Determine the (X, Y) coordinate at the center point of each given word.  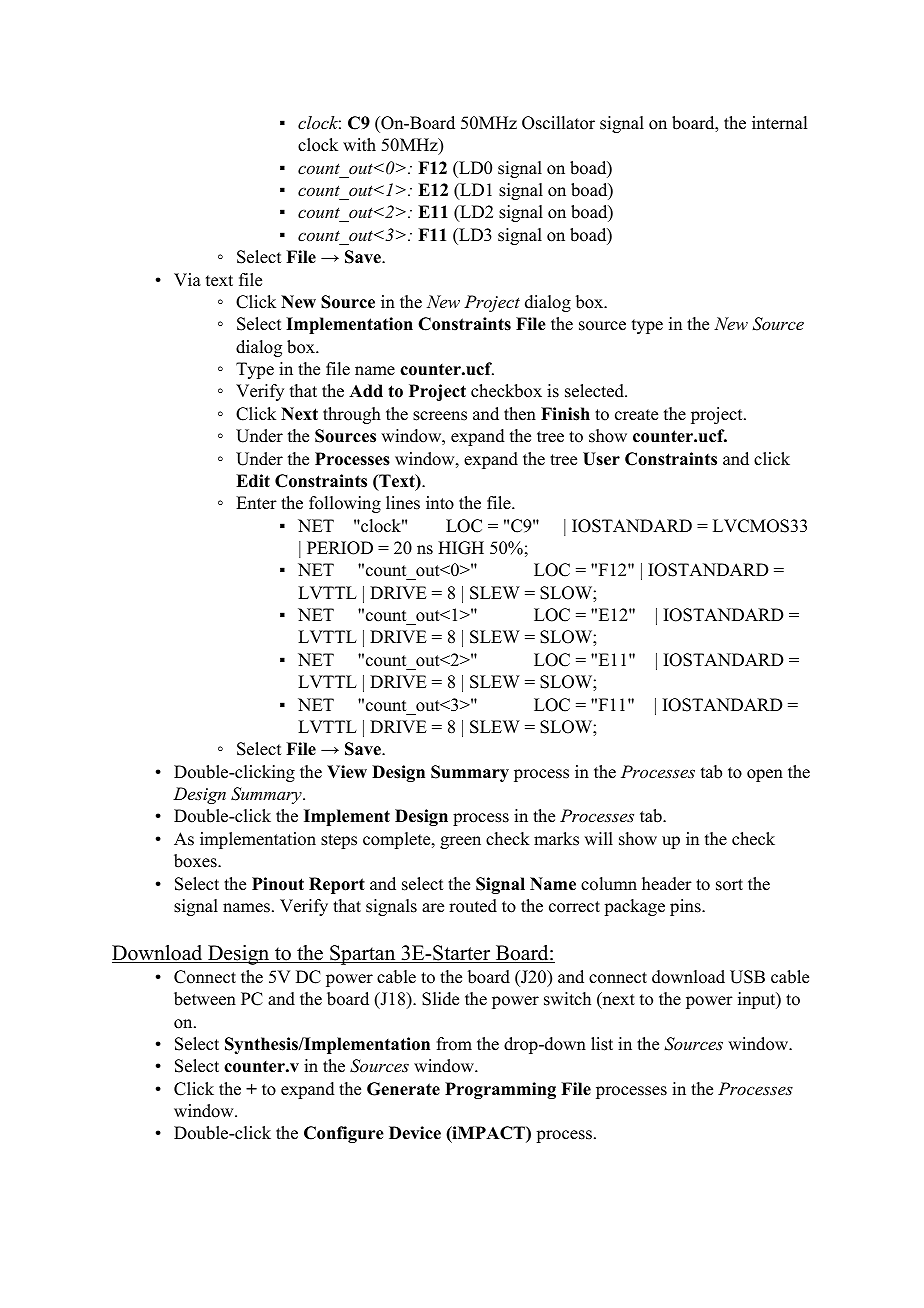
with (359, 144)
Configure (344, 1134)
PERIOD (340, 548)
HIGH (461, 548)
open (765, 775)
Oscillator (558, 123)
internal (779, 123)
